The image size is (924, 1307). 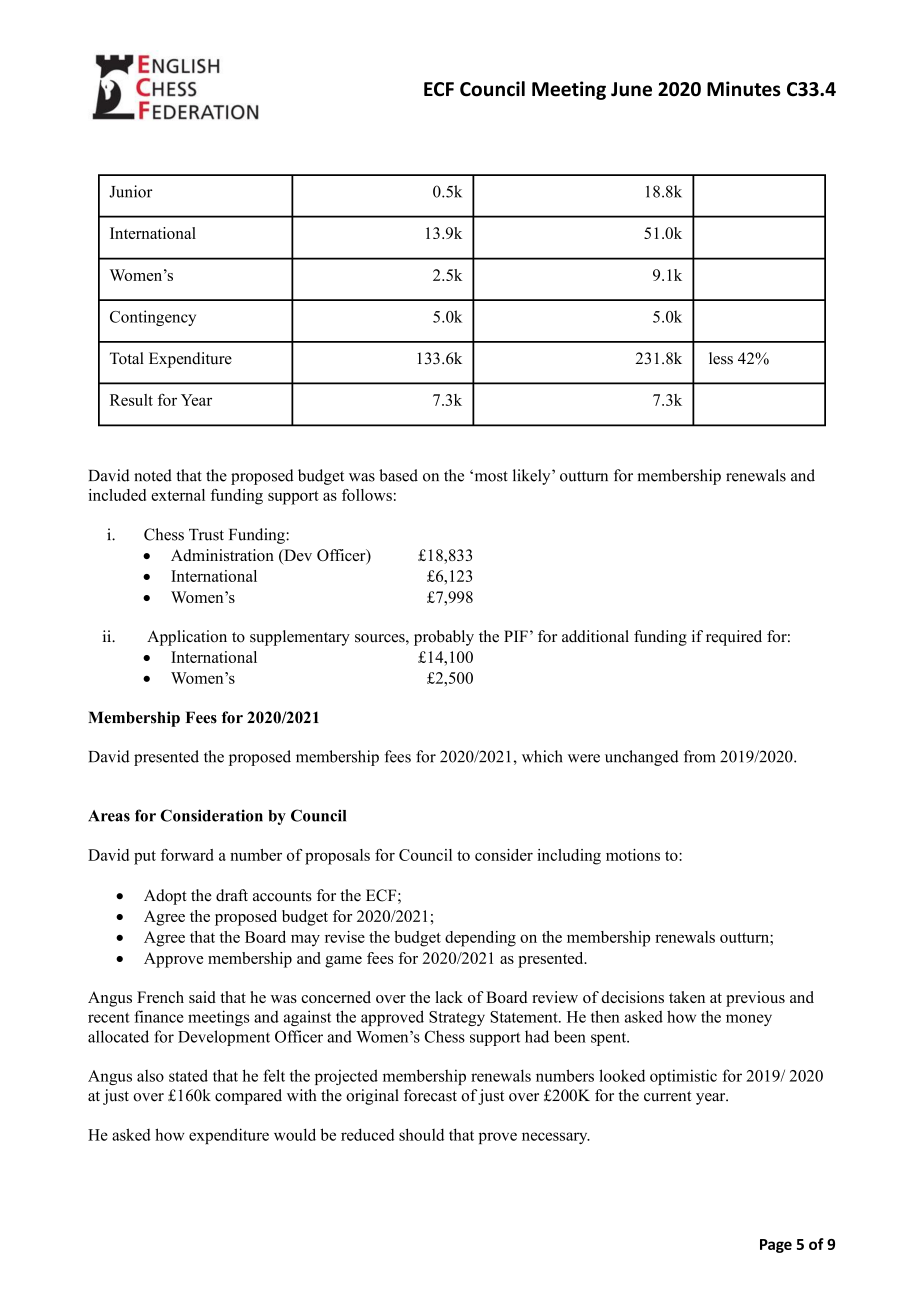 What do you see at coordinates (776, 1246) in the screenshot?
I see `Page` at bounding box center [776, 1246].
